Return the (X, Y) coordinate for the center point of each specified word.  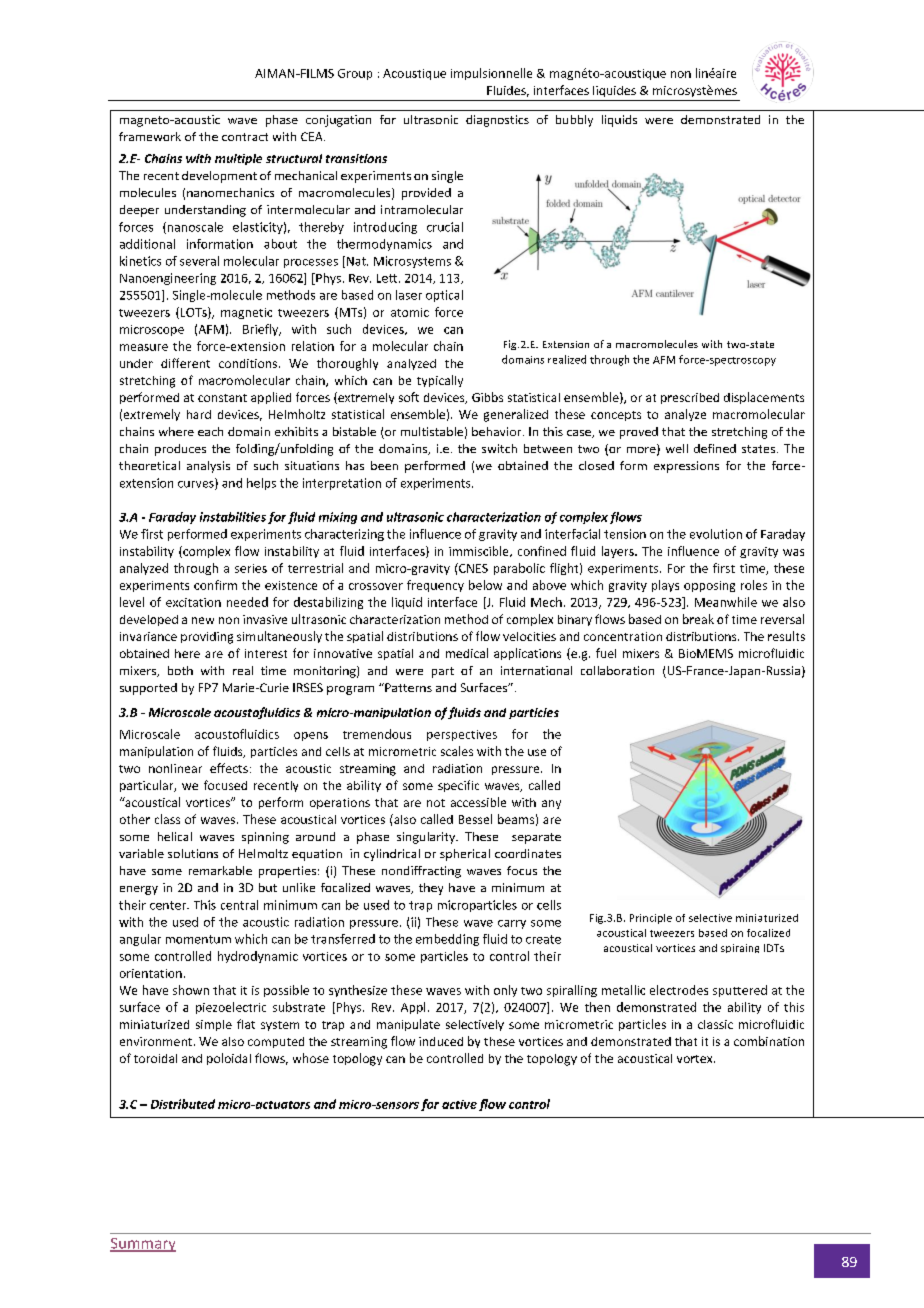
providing (207, 638)
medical (467, 653)
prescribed (690, 398)
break (698, 619)
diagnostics (497, 121)
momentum (198, 939)
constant (222, 398)
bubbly (574, 121)
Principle (651, 919)
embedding (447, 940)
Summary (143, 1245)
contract (245, 137)
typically (440, 381)
